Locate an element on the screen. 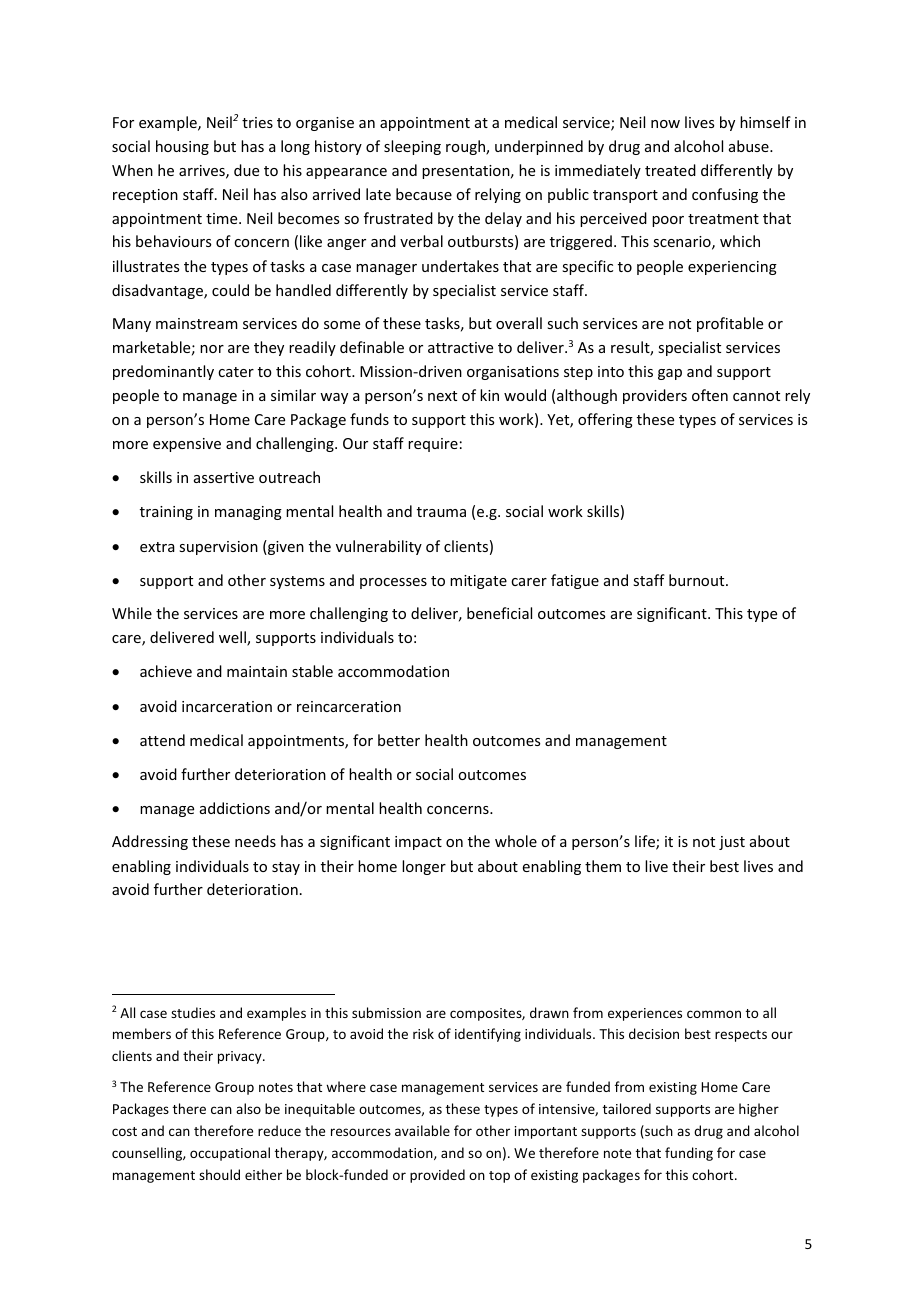 The width and height of the screenshot is (924, 1308). Addressing is located at coordinates (150, 842).
